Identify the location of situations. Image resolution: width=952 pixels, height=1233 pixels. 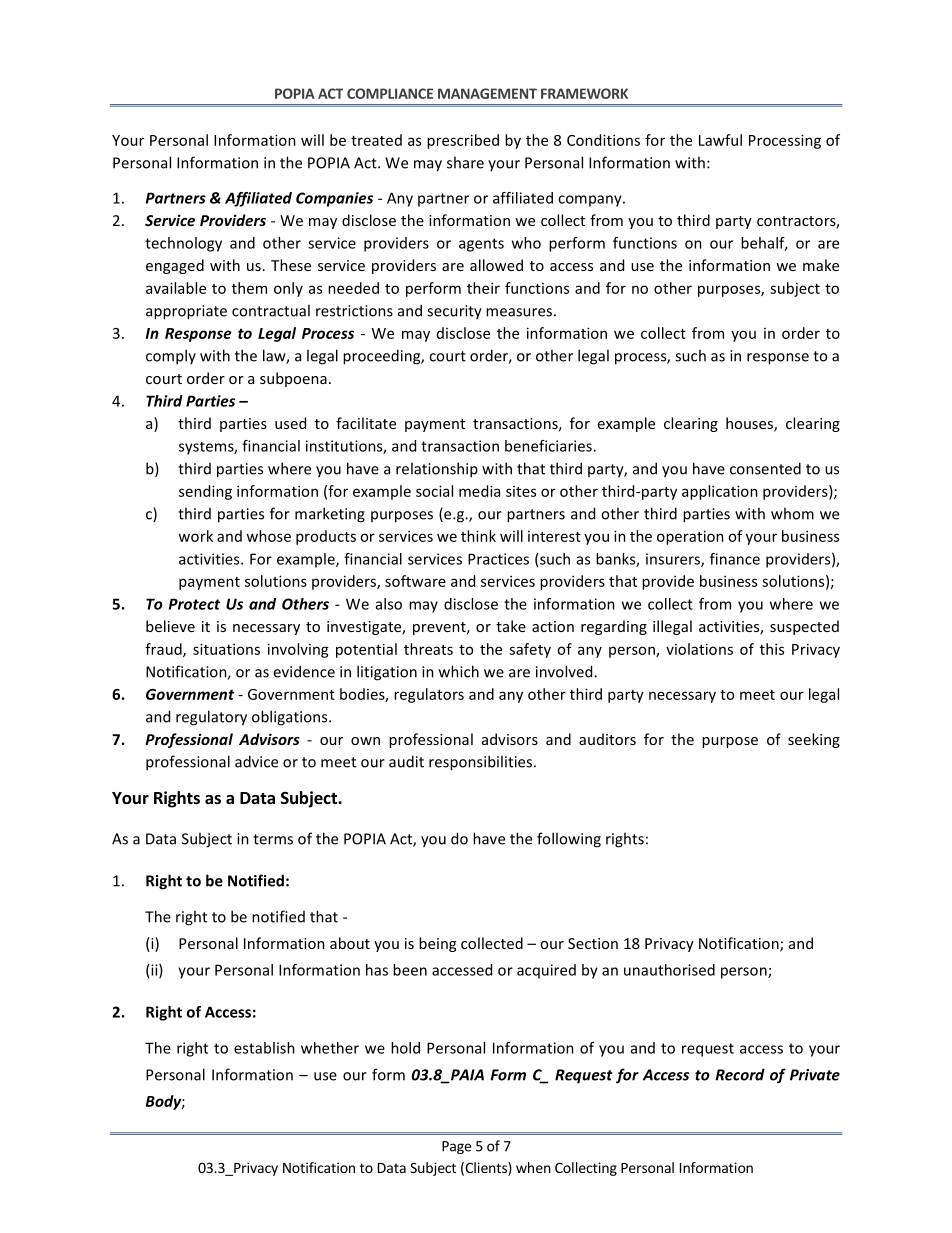
(226, 649).
